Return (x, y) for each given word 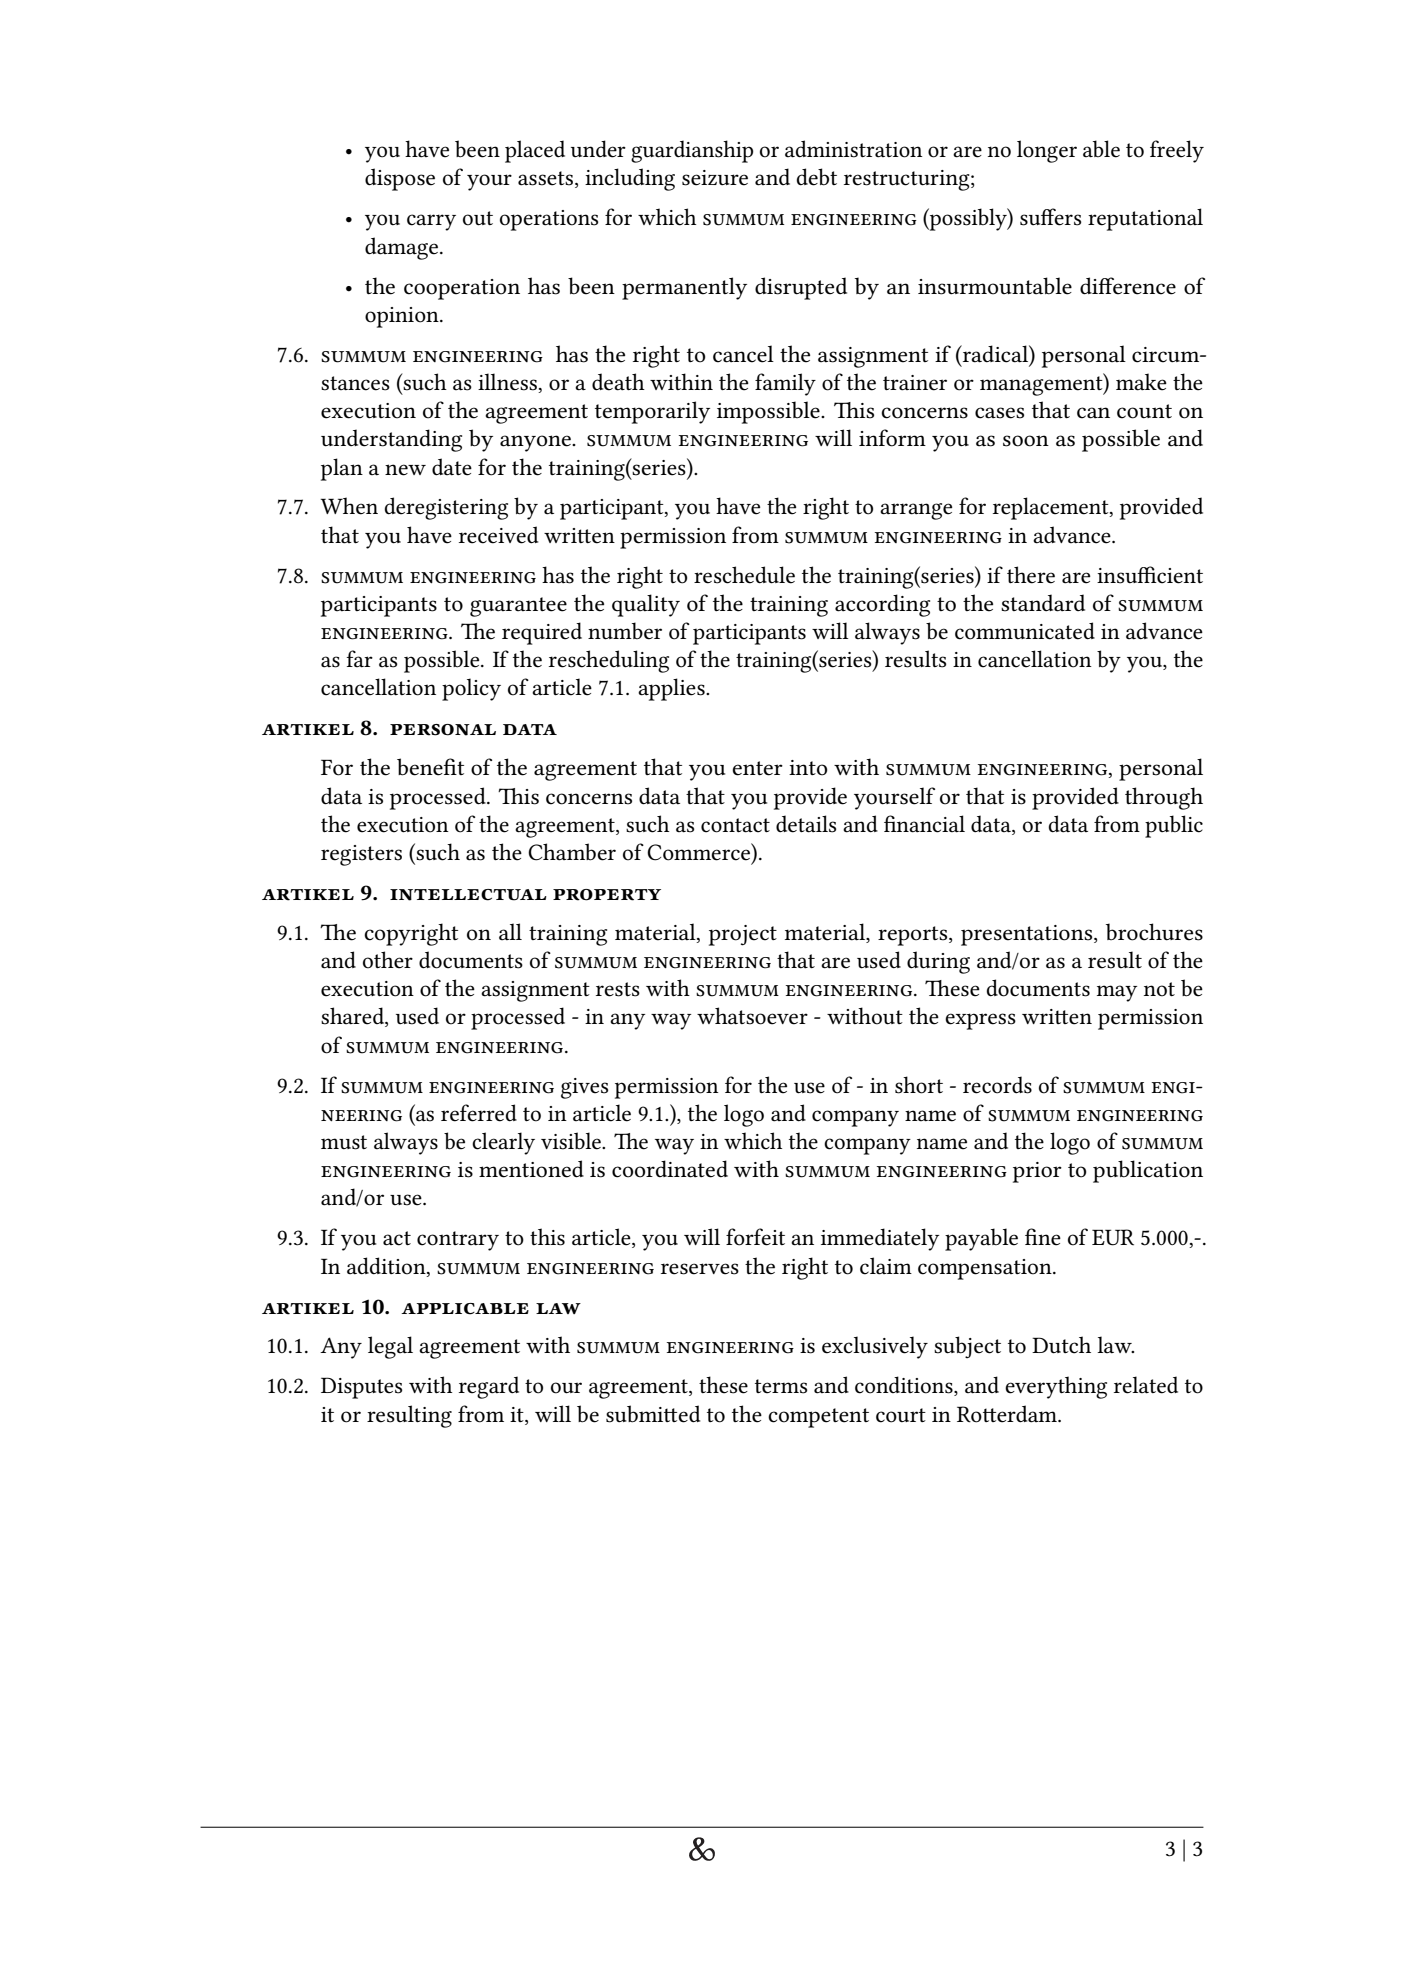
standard (1043, 603)
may (1117, 993)
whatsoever (752, 1016)
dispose (400, 179)
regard (489, 1387)
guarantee (518, 607)
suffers (1050, 217)
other (388, 960)
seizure (715, 178)
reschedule (744, 575)
